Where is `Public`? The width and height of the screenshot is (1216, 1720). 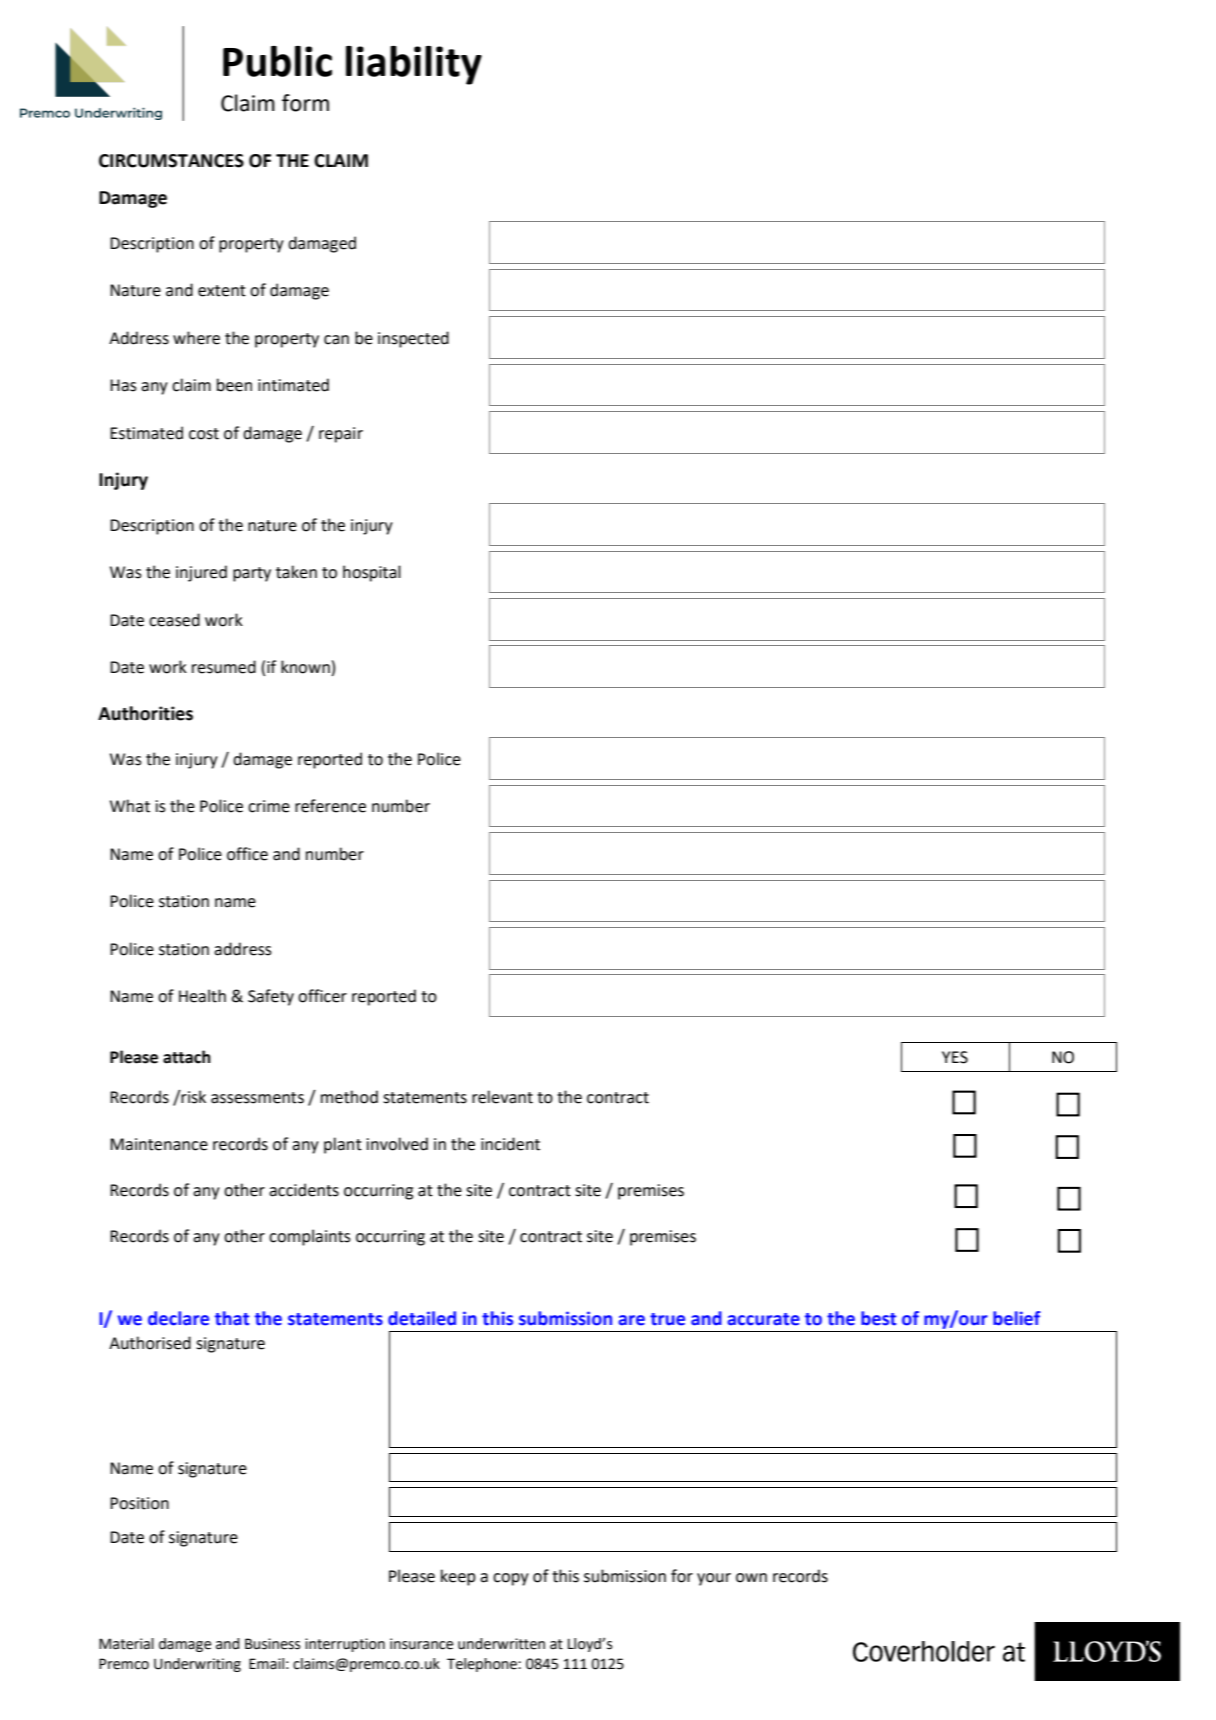
Public is located at coordinates (277, 61).
